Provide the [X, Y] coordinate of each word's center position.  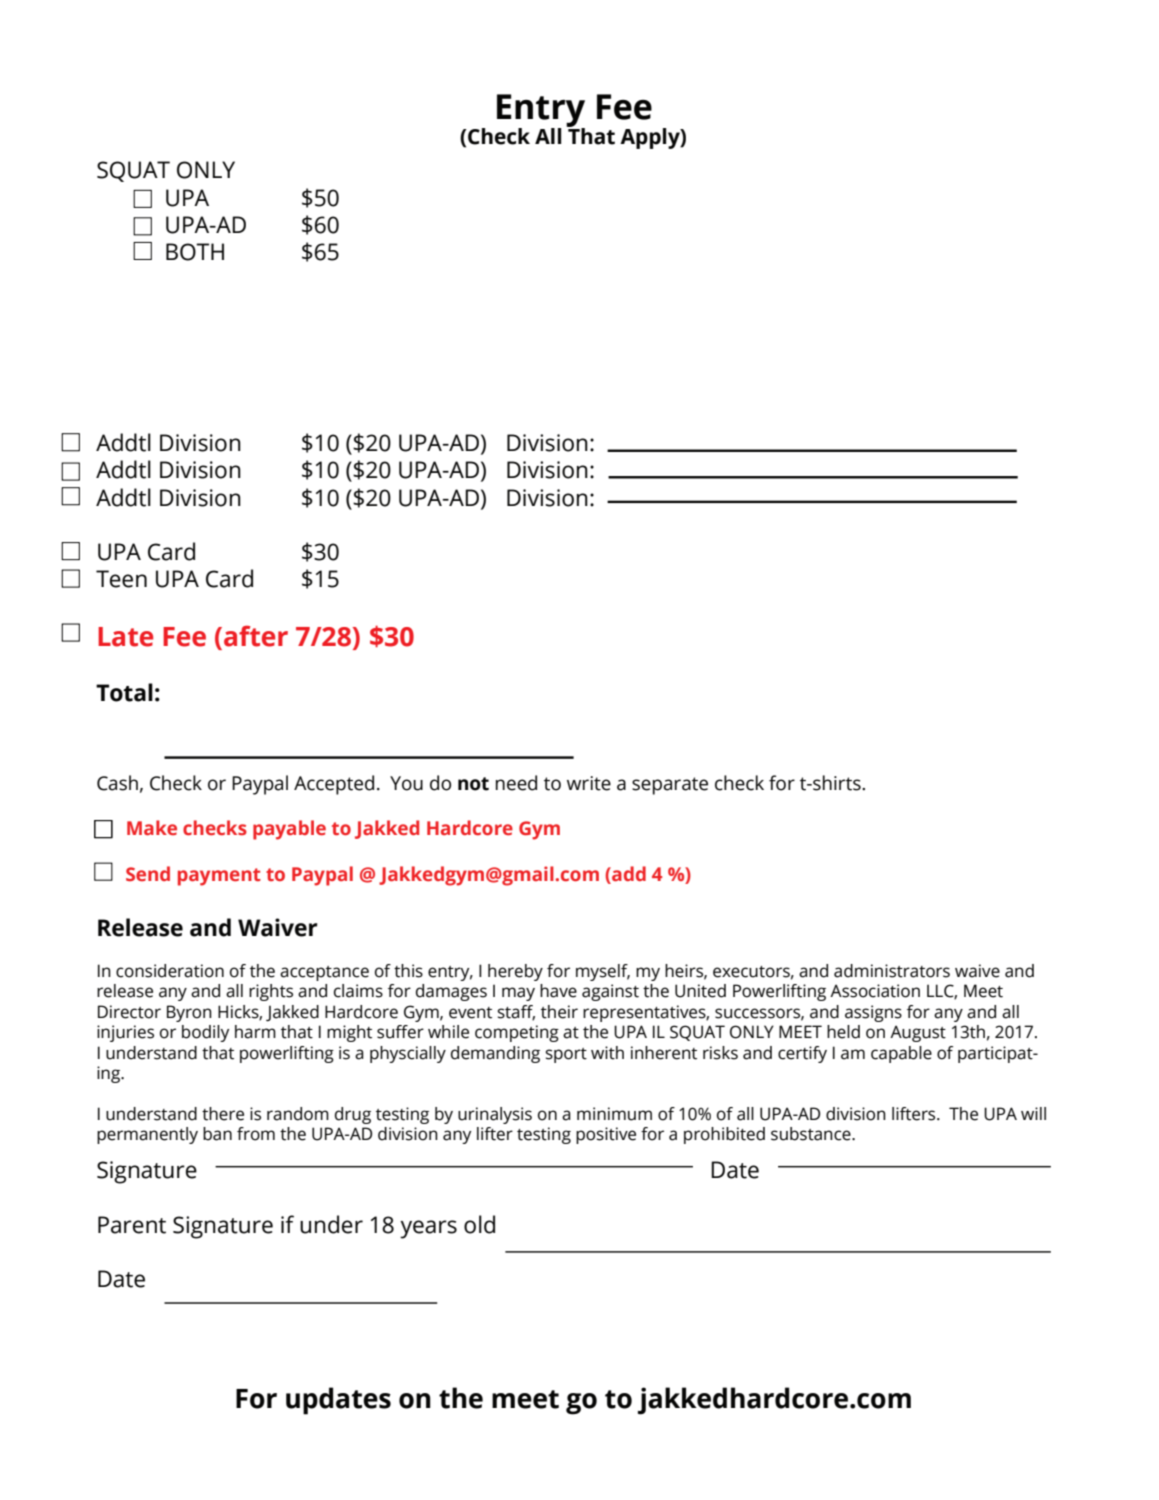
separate [670, 786]
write [589, 783]
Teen [121, 579]
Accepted [334, 785]
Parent [132, 1225]
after [256, 636]
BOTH [195, 252]
